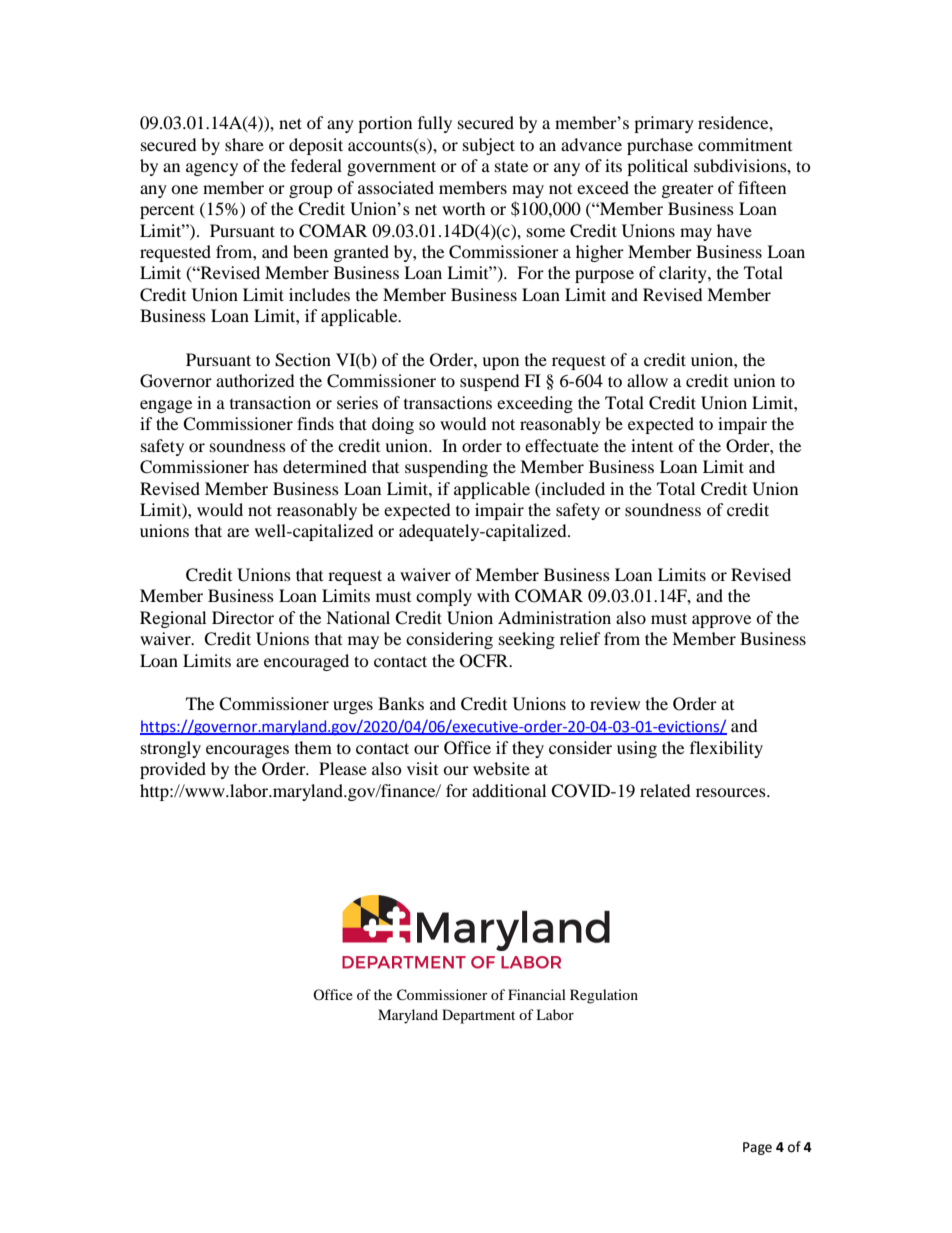 The height and width of the screenshot is (1233, 952). Describe the element at coordinates (489, 146) in the screenshot. I see `subject` at that location.
